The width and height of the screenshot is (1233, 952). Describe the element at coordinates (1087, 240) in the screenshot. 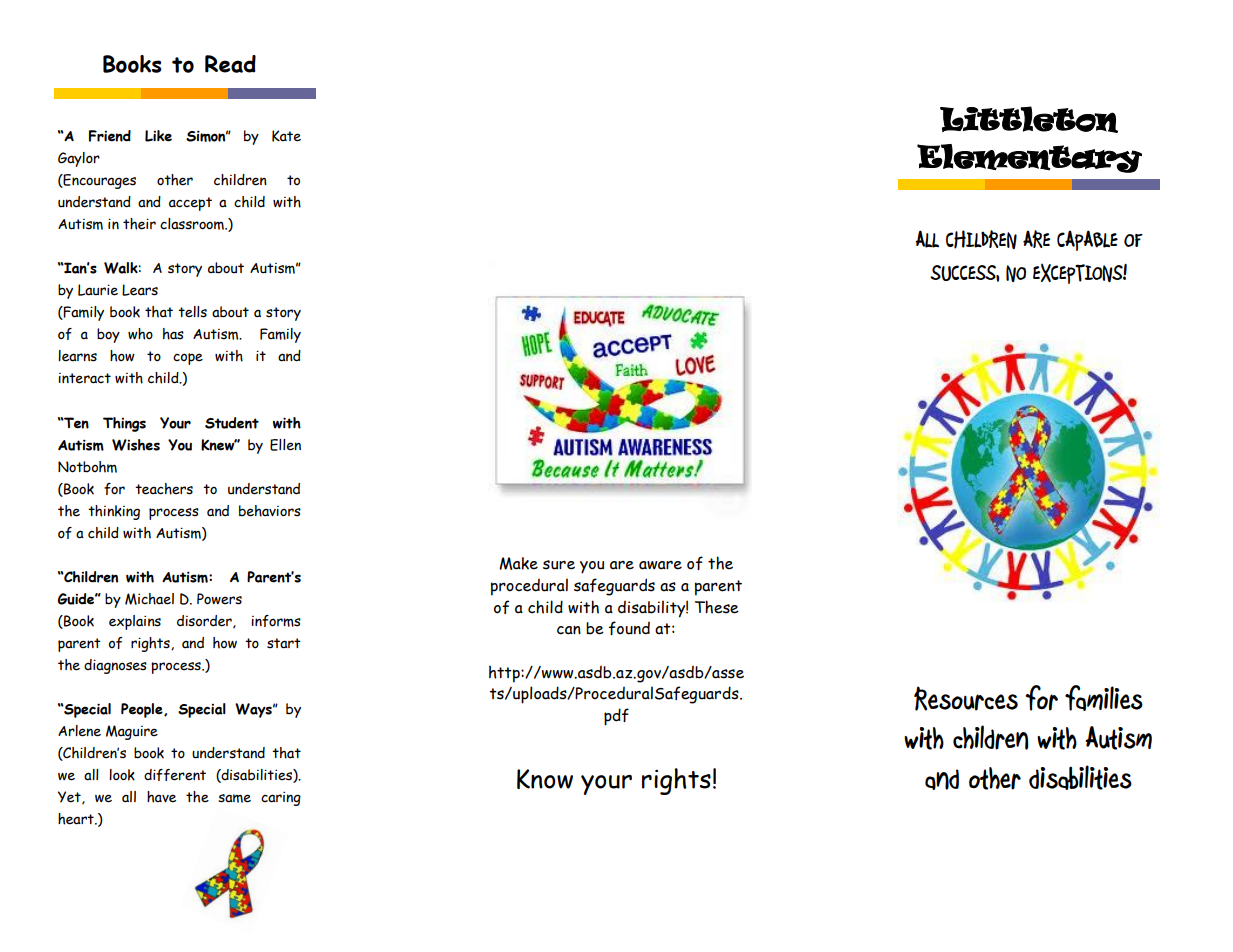

I see `CAPABLE` at that location.
